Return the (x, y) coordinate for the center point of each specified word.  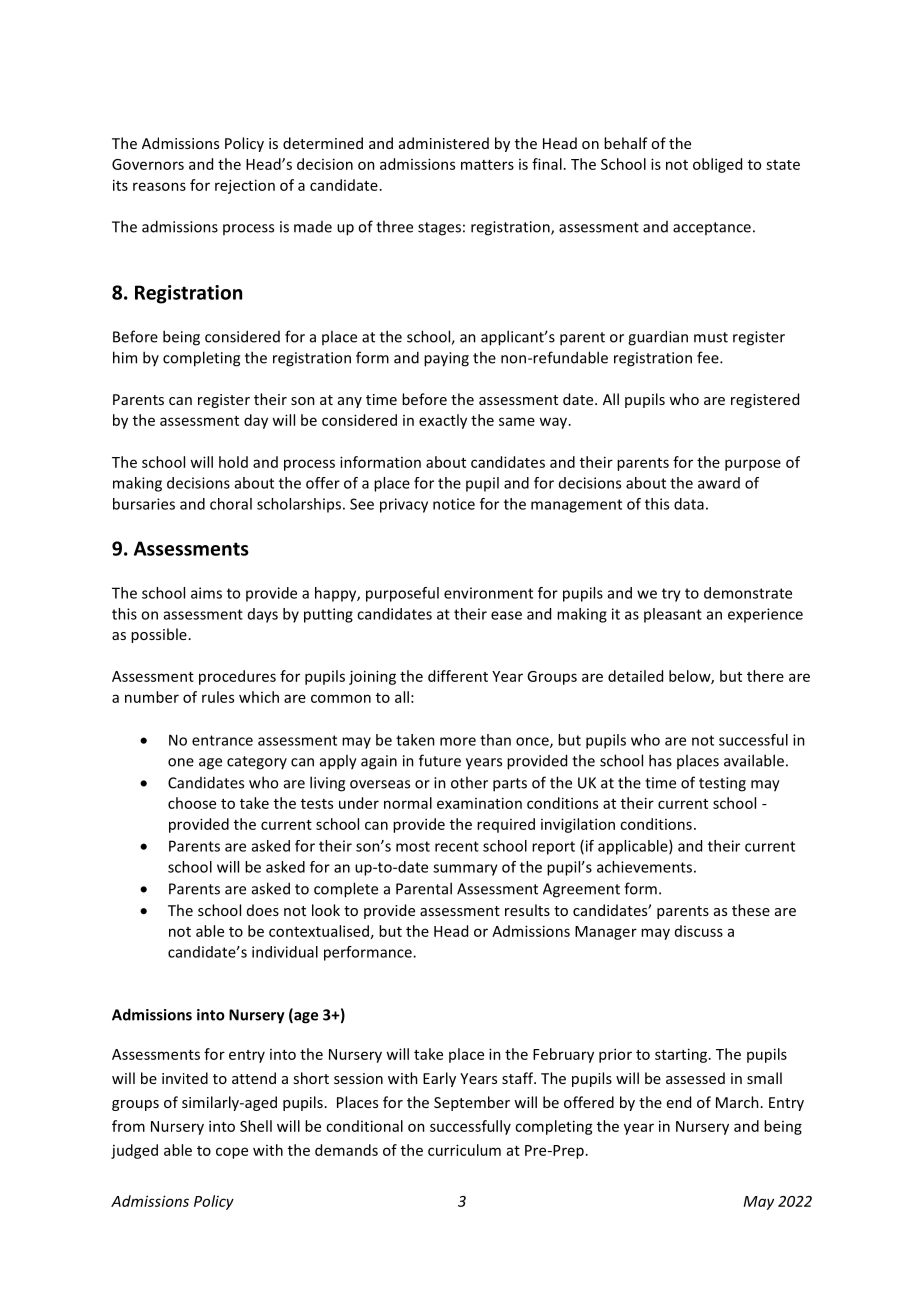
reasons (159, 186)
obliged (717, 165)
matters (487, 165)
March (737, 1102)
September (472, 1103)
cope (232, 1153)
